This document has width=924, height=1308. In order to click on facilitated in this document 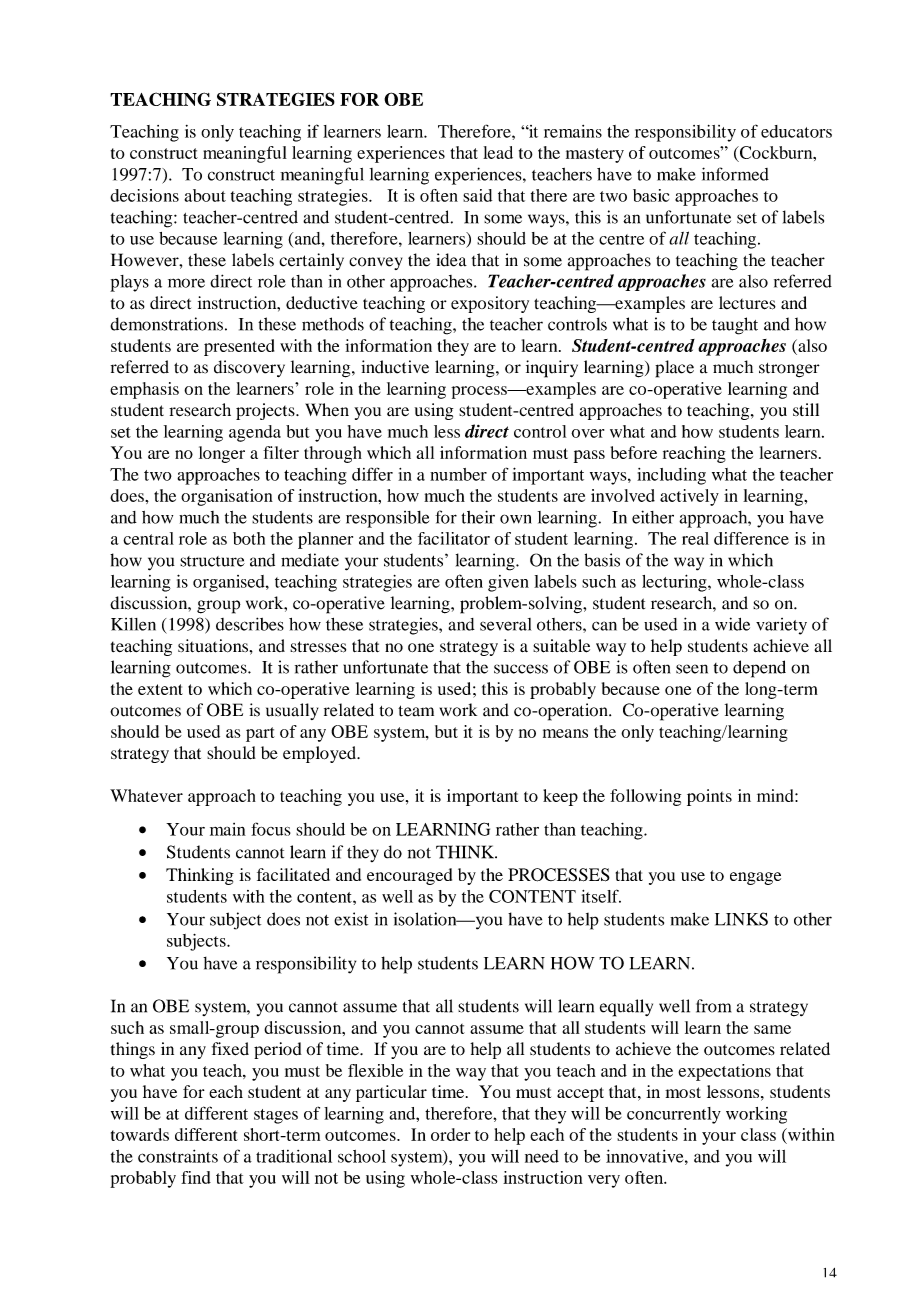, I will do `click(293, 874)`.
